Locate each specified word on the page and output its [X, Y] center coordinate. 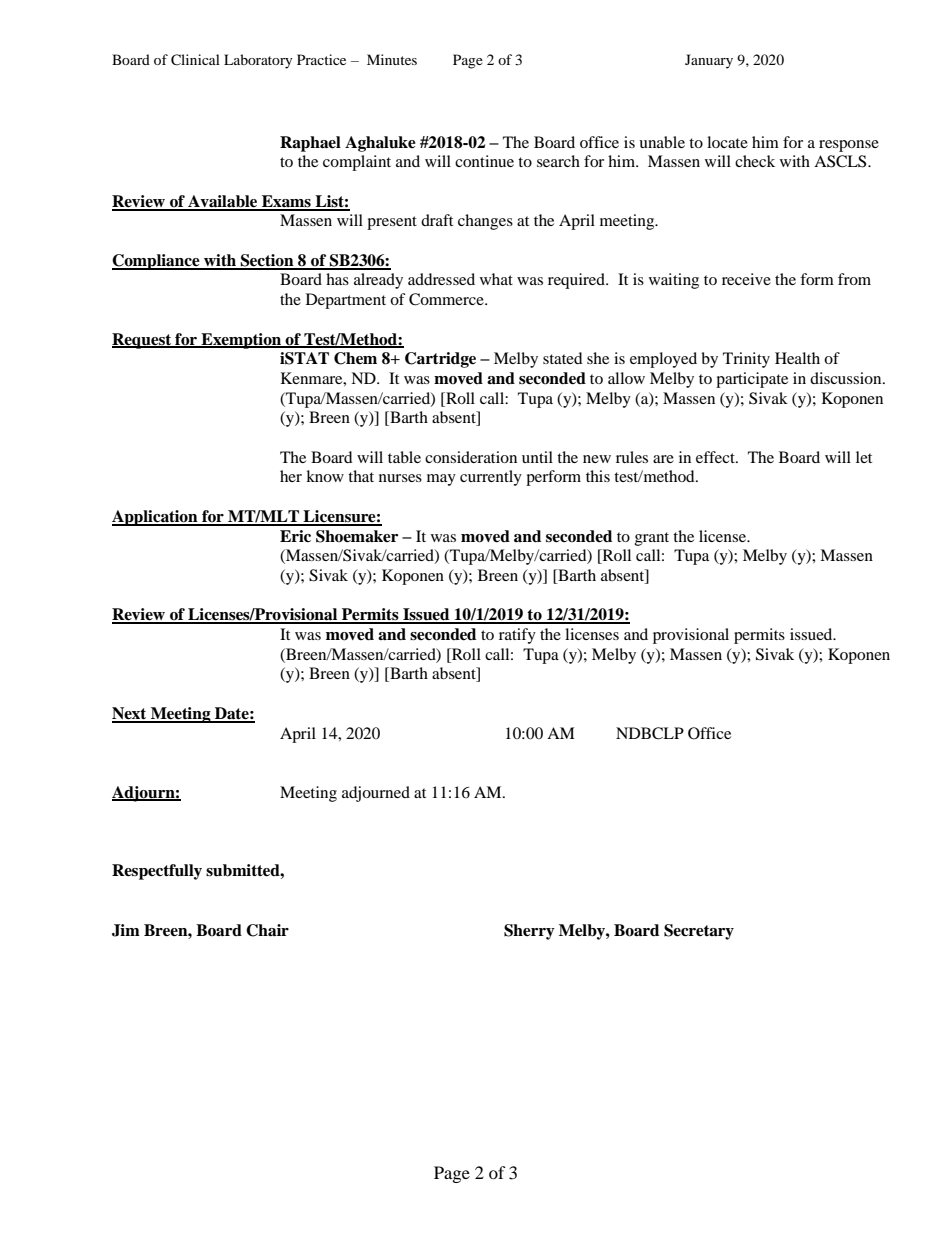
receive [746, 279]
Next [130, 714]
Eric [295, 536]
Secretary [699, 932]
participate [752, 380]
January [709, 61]
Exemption [241, 341]
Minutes [392, 59]
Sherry [529, 932]
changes [485, 222]
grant [652, 539]
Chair [267, 930]
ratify [517, 636]
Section [267, 261]
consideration [471, 457]
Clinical [195, 60]
